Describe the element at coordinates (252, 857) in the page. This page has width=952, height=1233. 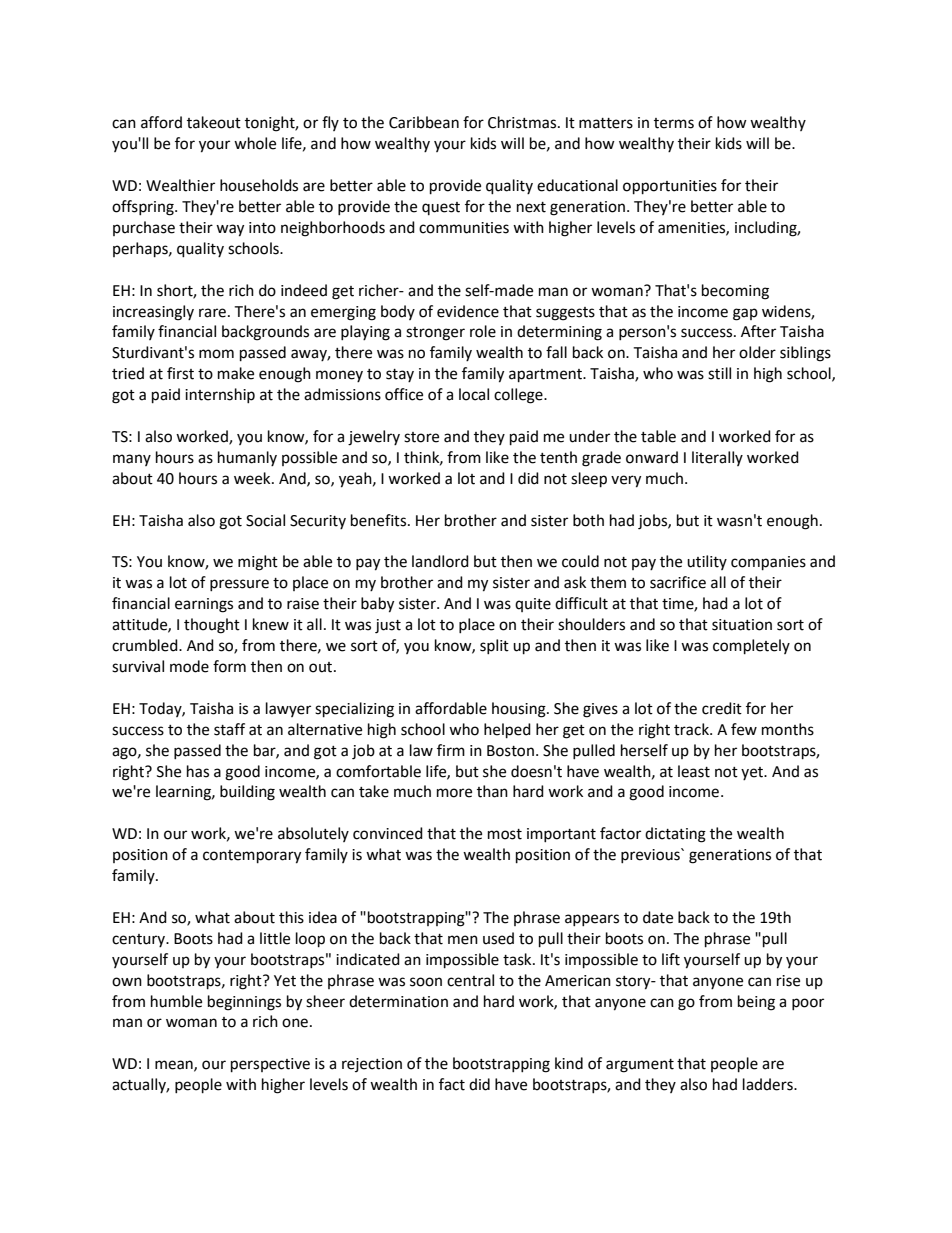
I see `contemporary` at that location.
